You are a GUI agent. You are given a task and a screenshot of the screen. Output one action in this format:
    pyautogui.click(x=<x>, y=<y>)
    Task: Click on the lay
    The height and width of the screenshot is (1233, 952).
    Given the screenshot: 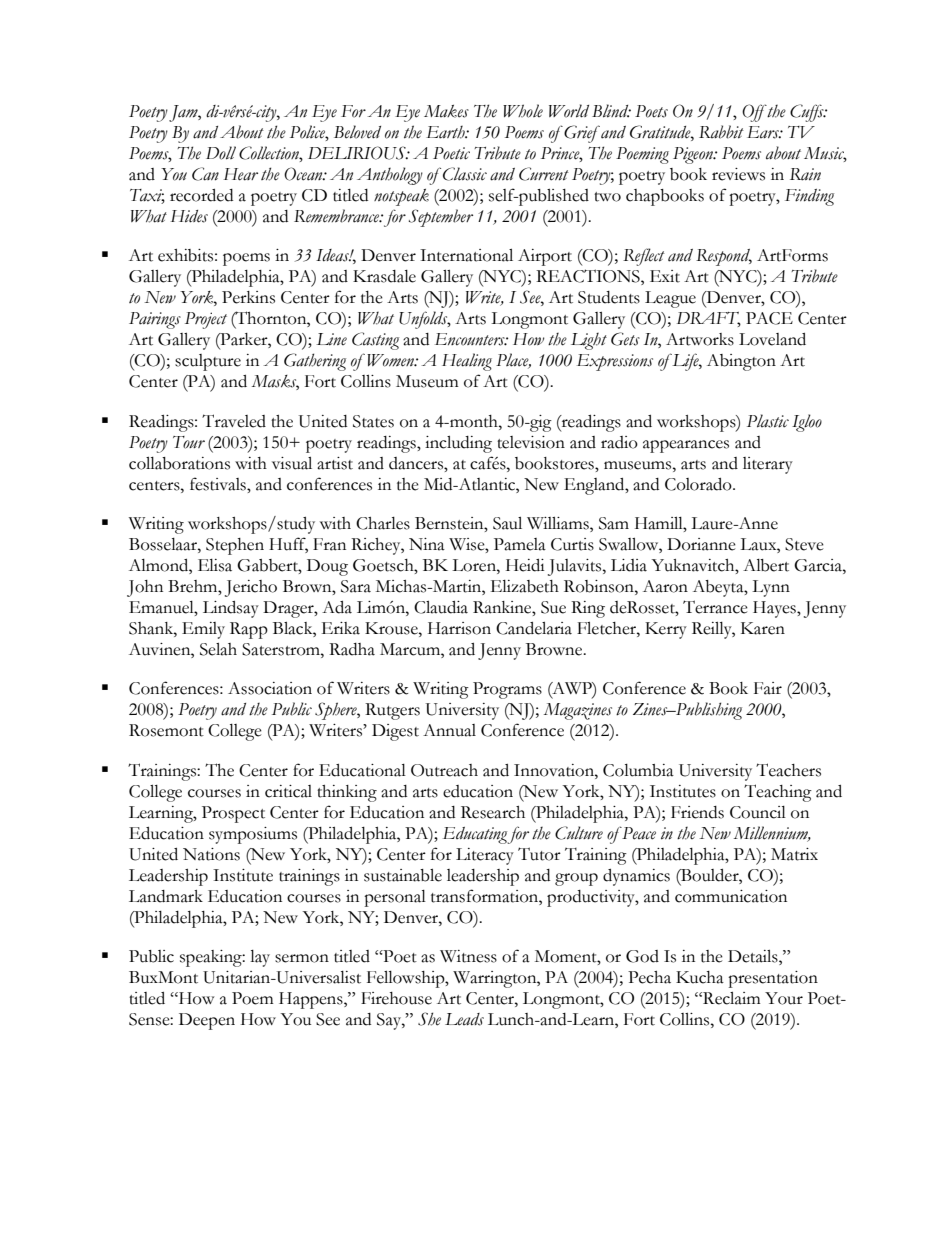 What is the action you would take?
    pyautogui.click(x=260, y=958)
